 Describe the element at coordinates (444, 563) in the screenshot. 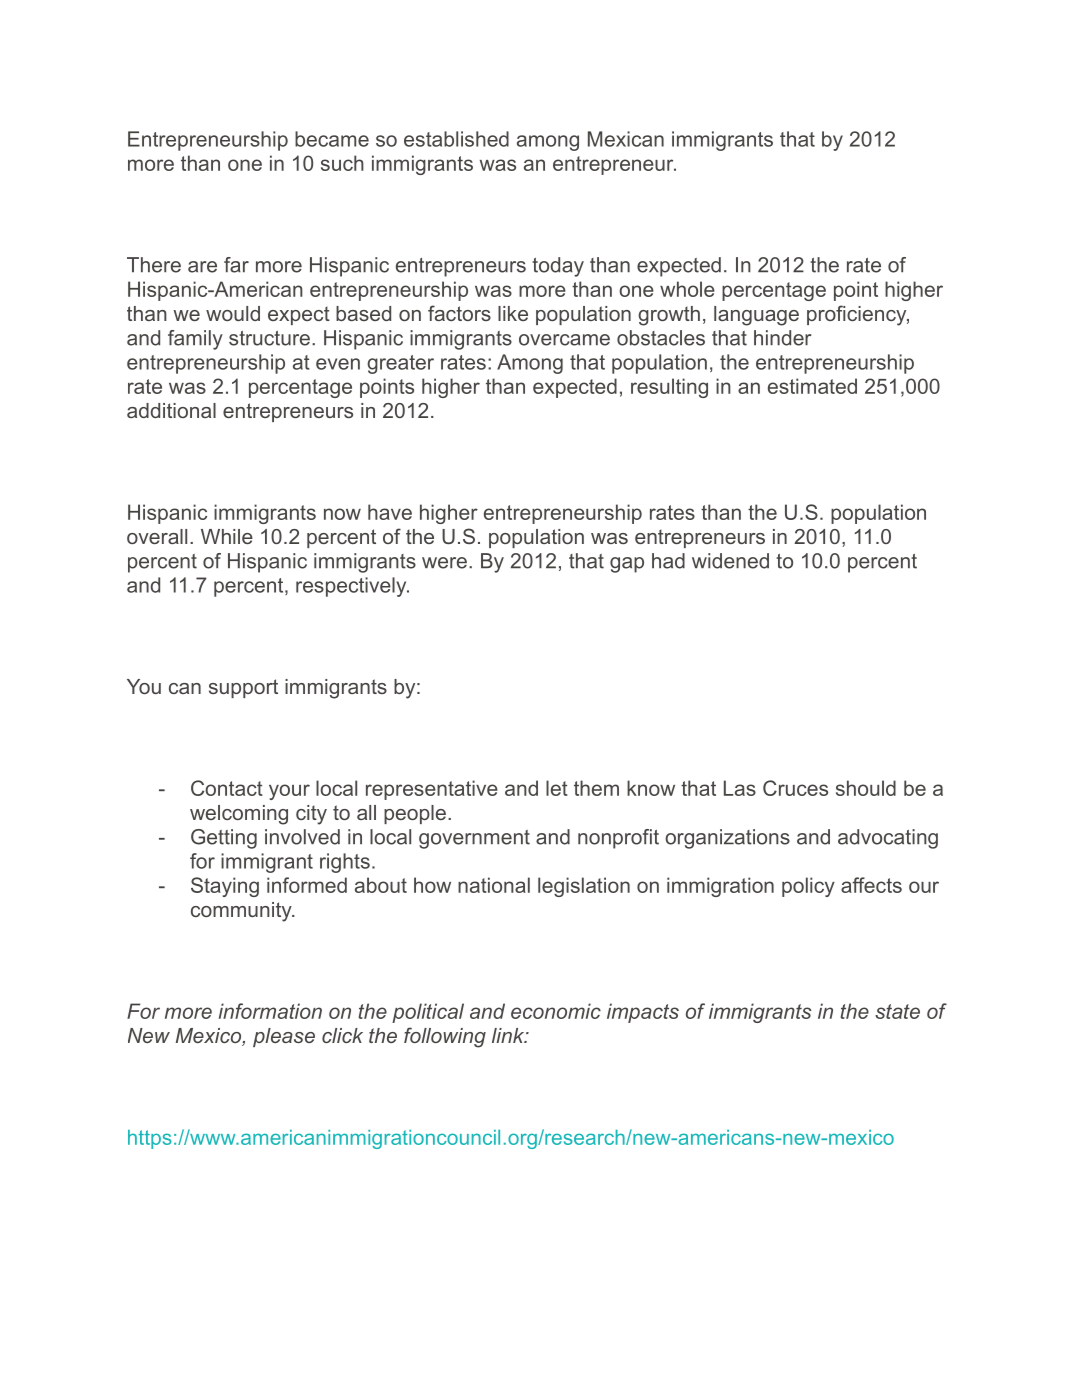

I see `were` at that location.
